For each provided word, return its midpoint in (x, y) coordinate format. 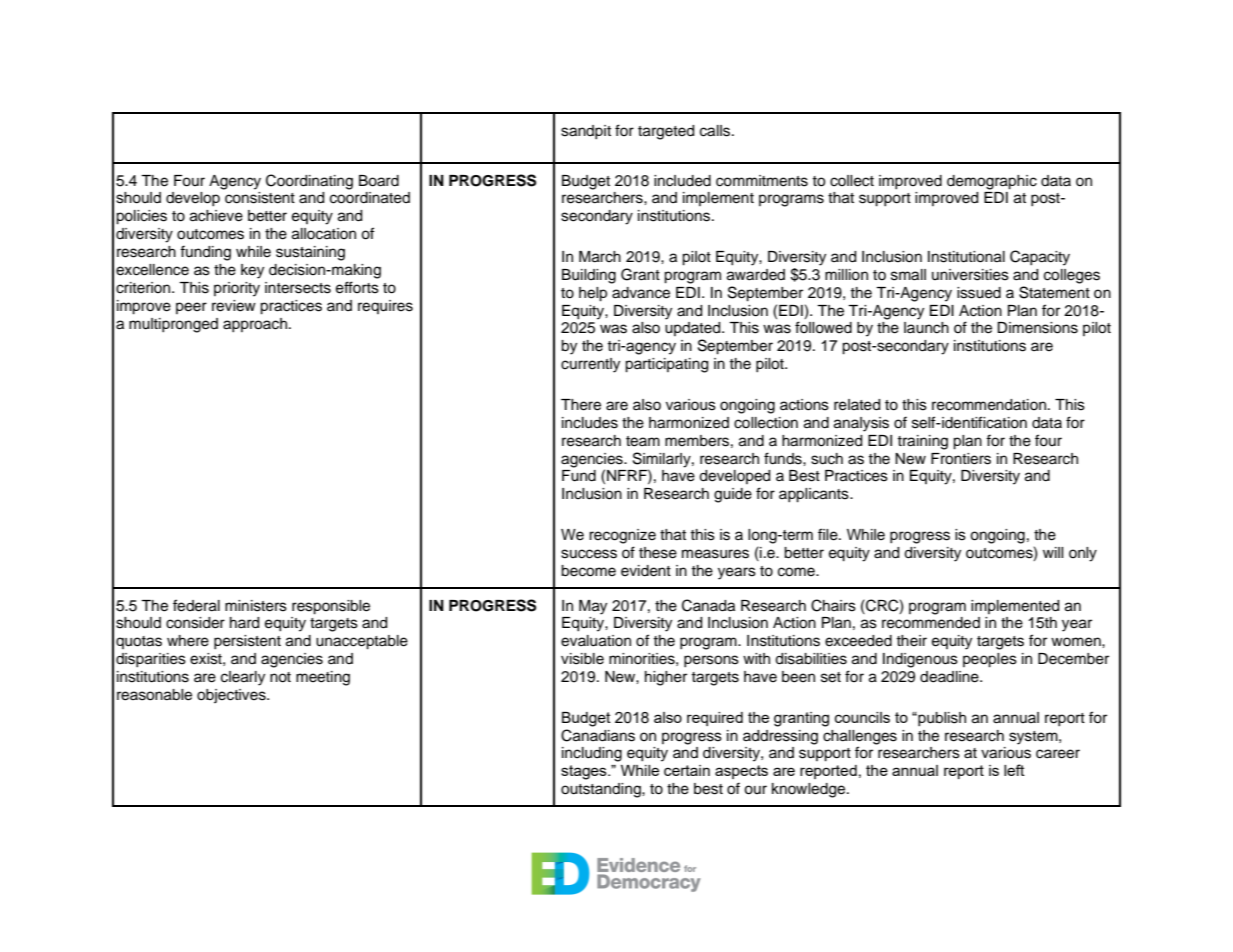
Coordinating (309, 182)
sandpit (586, 132)
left (1014, 770)
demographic (992, 182)
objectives (232, 696)
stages (585, 772)
